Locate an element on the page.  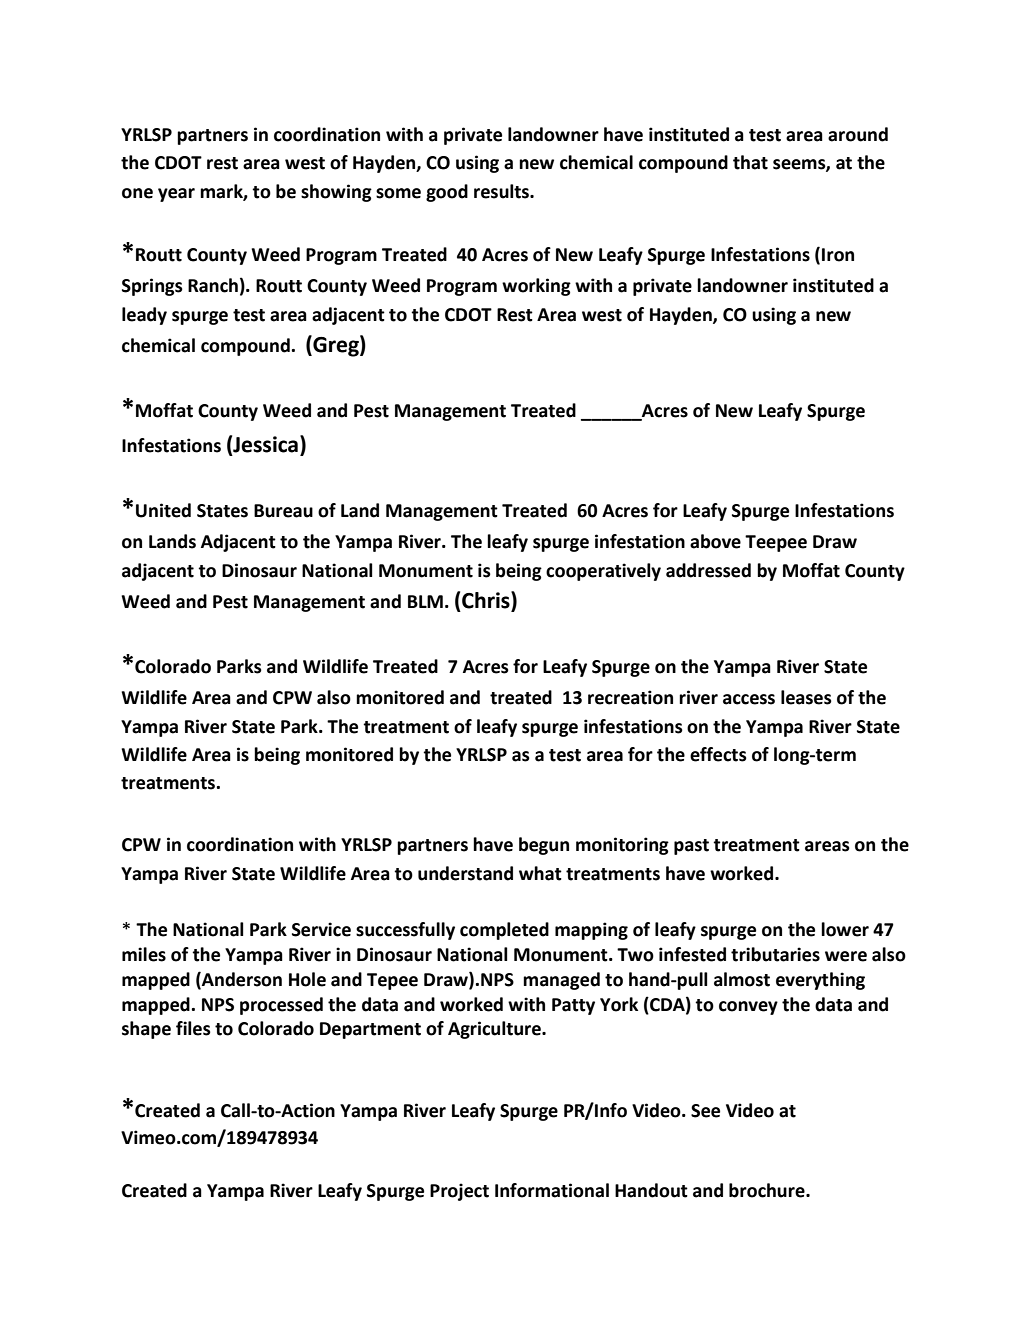
BLM is located at coordinates (425, 601).
